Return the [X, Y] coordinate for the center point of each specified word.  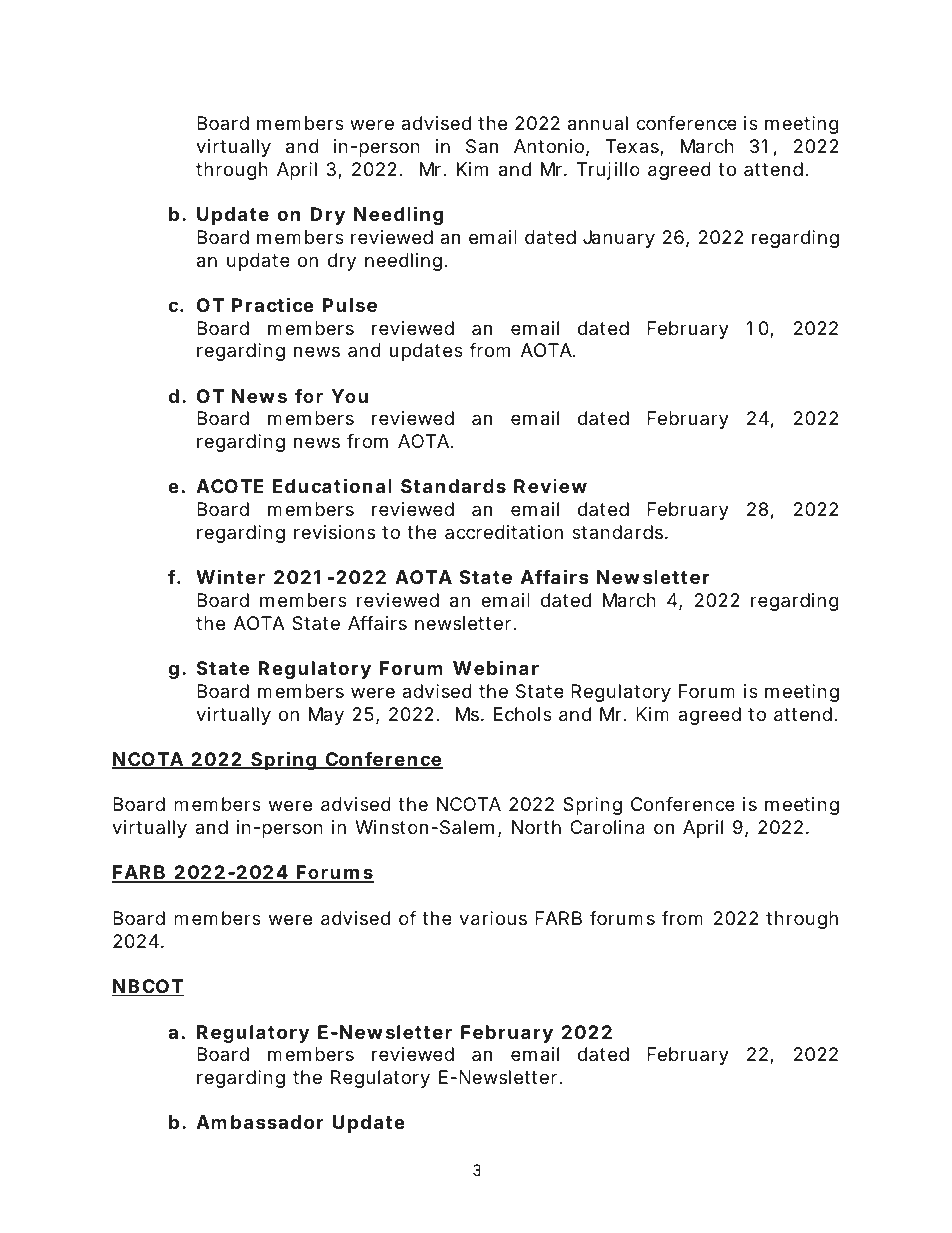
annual [598, 123]
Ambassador [260, 1122]
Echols [523, 714]
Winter [230, 576]
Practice [273, 304]
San [482, 146]
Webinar [496, 667]
